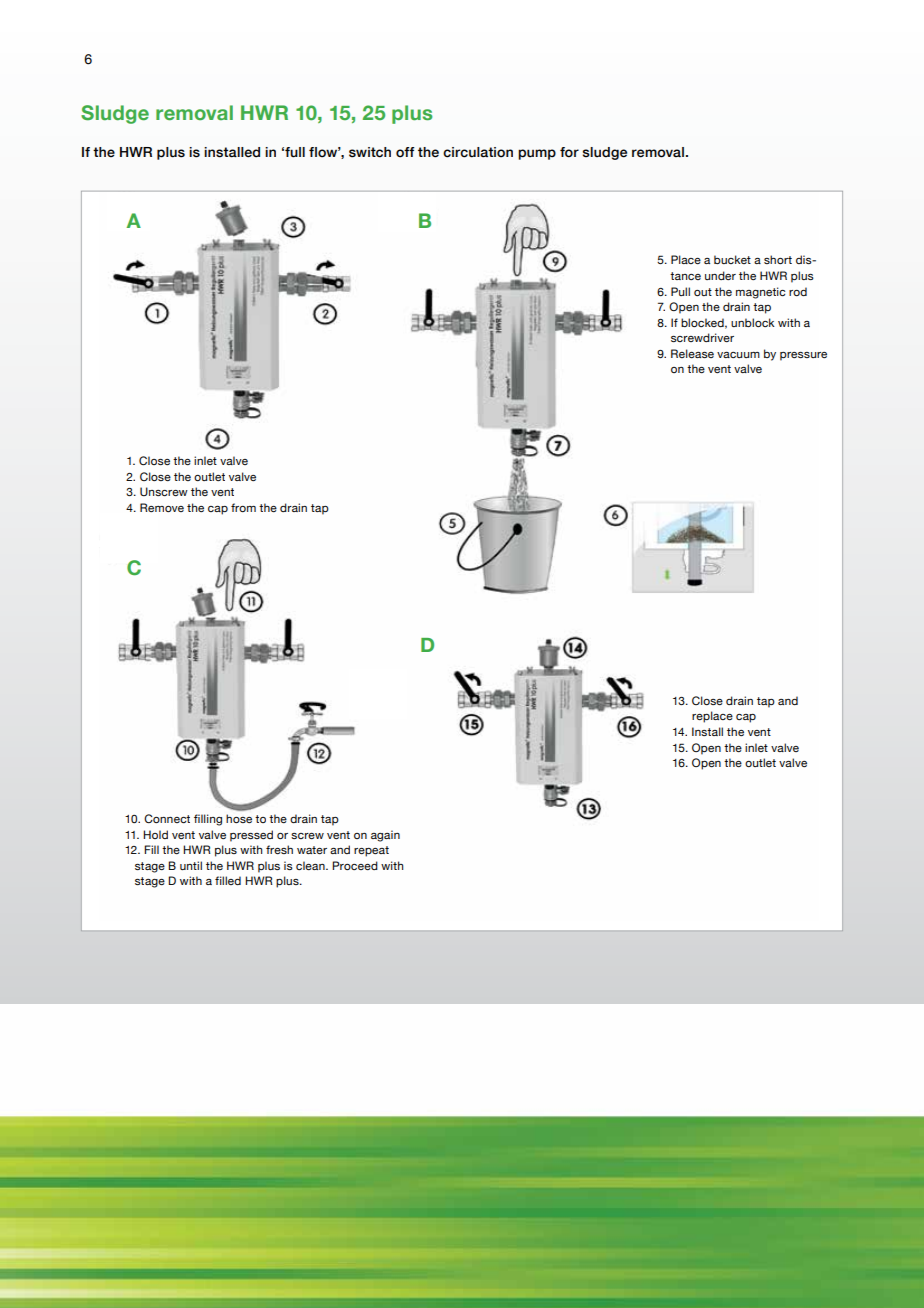 The width and height of the screenshot is (924, 1308). I want to click on vacuum, so click(738, 355).
